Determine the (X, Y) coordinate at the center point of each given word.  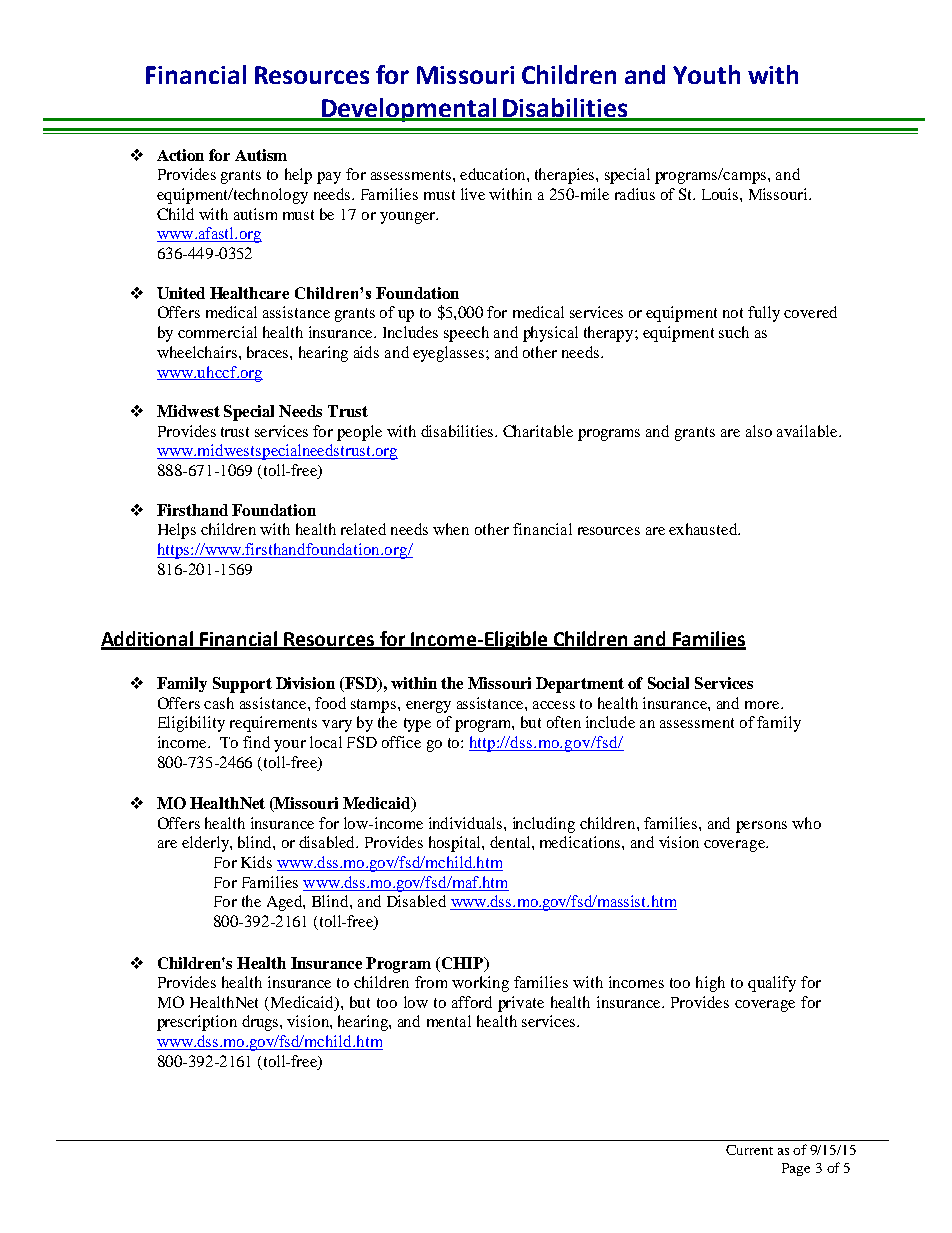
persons (761, 827)
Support (242, 685)
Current (749, 1150)
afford (472, 1002)
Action (180, 155)
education (494, 174)
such (734, 332)
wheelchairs (198, 352)
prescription (197, 1023)
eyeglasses (448, 354)
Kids (256, 862)
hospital (456, 844)
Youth (706, 74)
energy (428, 707)
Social (668, 683)
